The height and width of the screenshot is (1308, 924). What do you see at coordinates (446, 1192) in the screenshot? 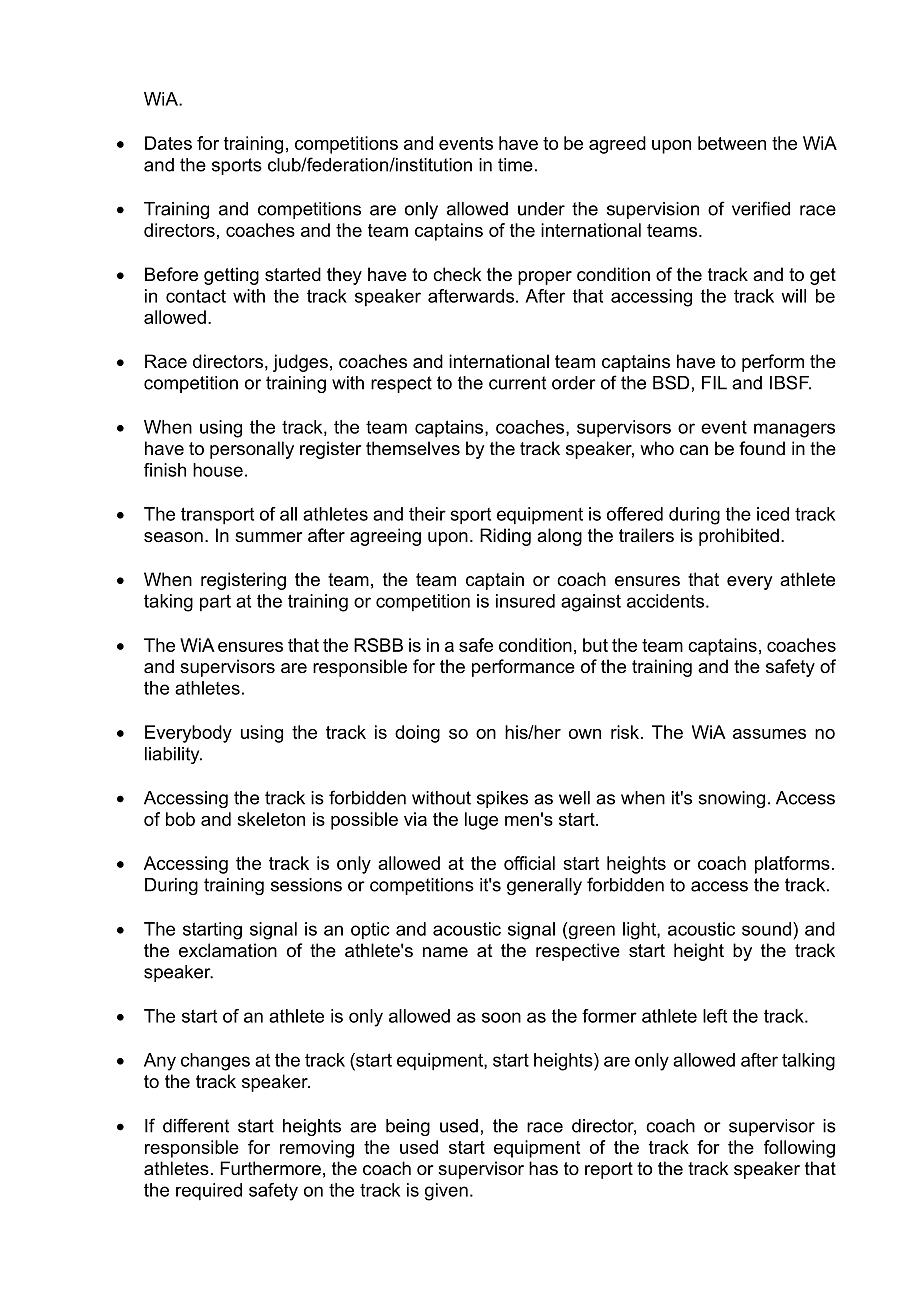
I see `given` at bounding box center [446, 1192].
